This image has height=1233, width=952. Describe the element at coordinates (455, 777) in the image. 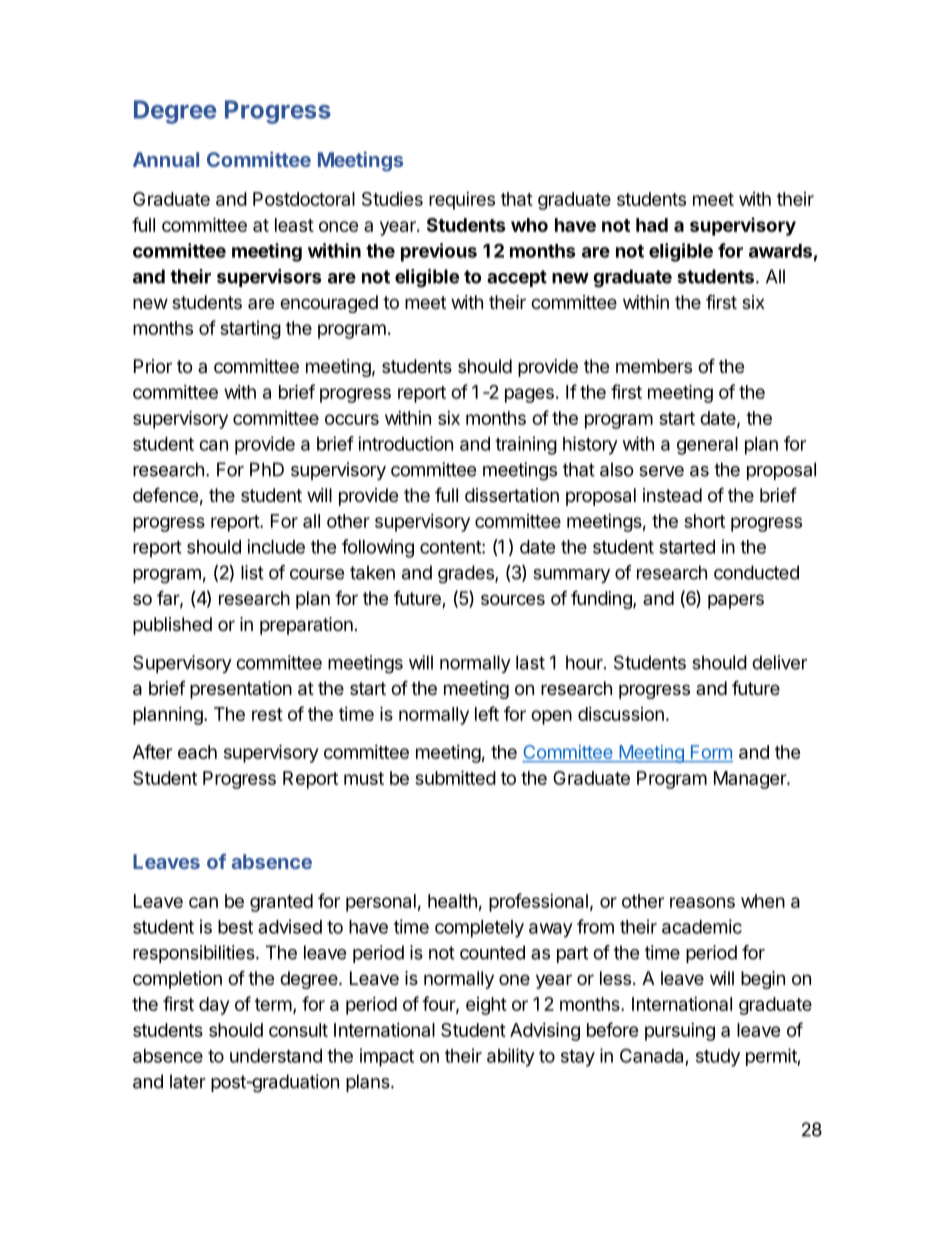

I see `submitted` at that location.
